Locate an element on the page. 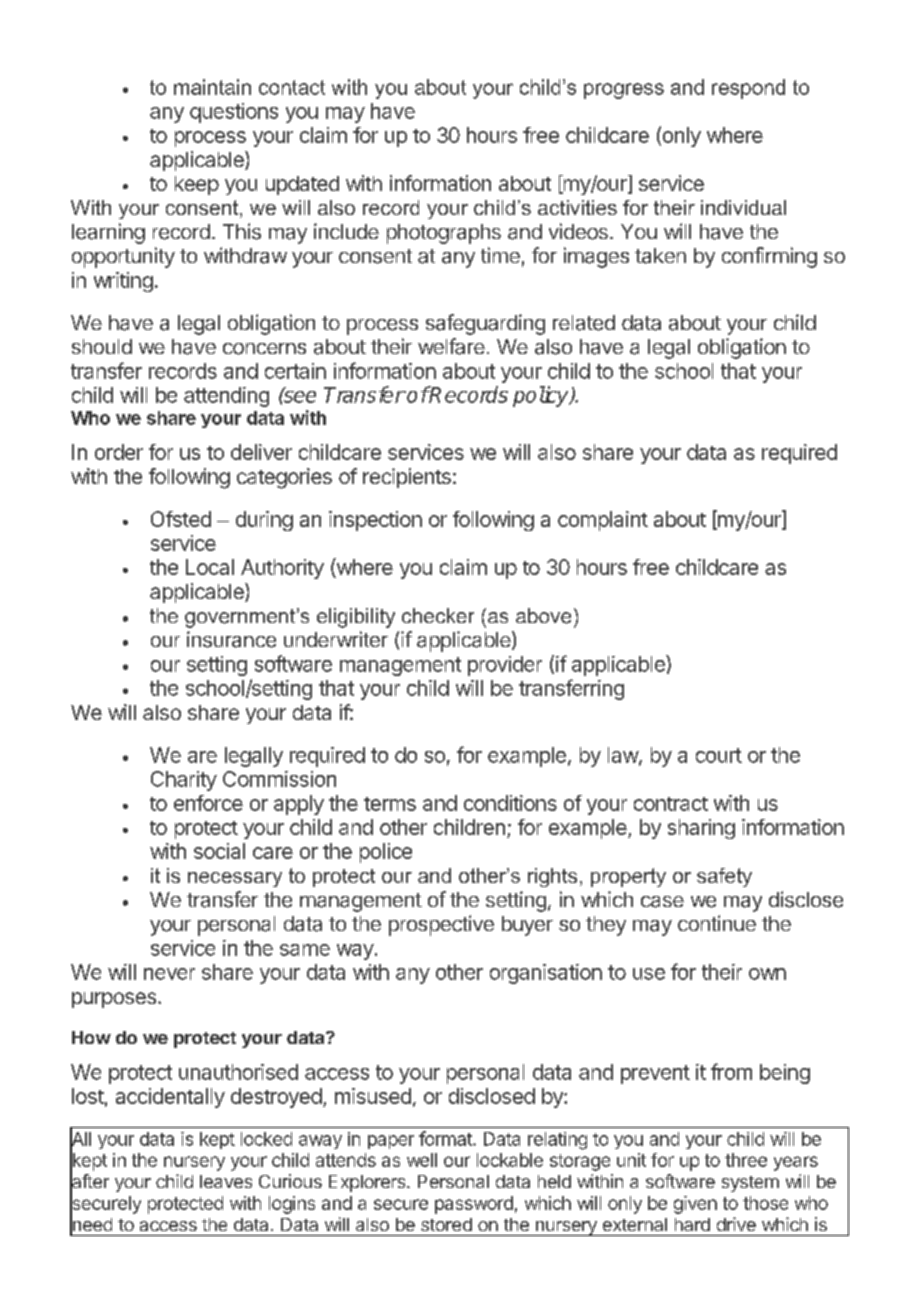 Image resolution: width=924 pixels, height=1308 pixels. court is located at coordinates (719, 755).
